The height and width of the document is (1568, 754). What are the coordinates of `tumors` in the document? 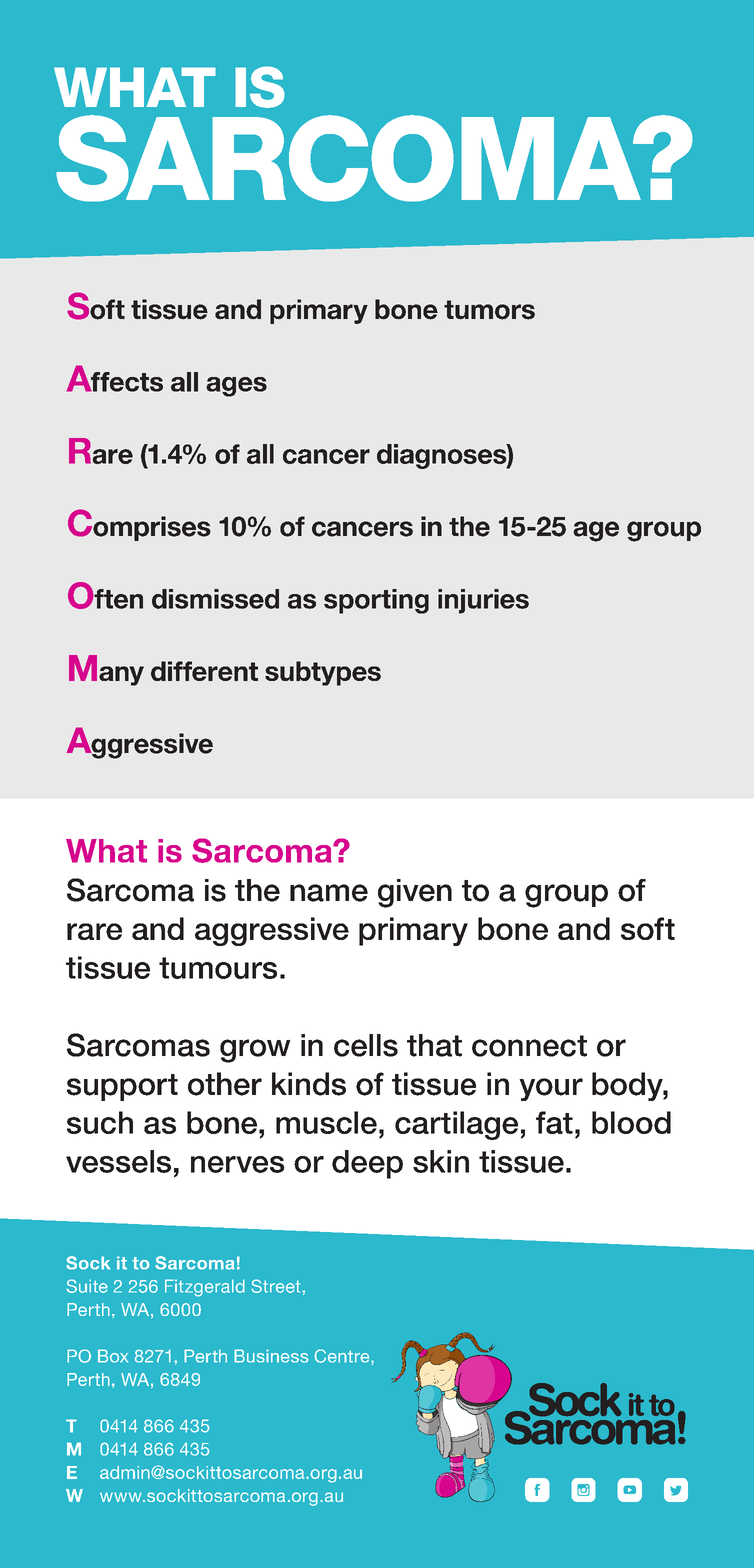 It's located at (489, 310).
